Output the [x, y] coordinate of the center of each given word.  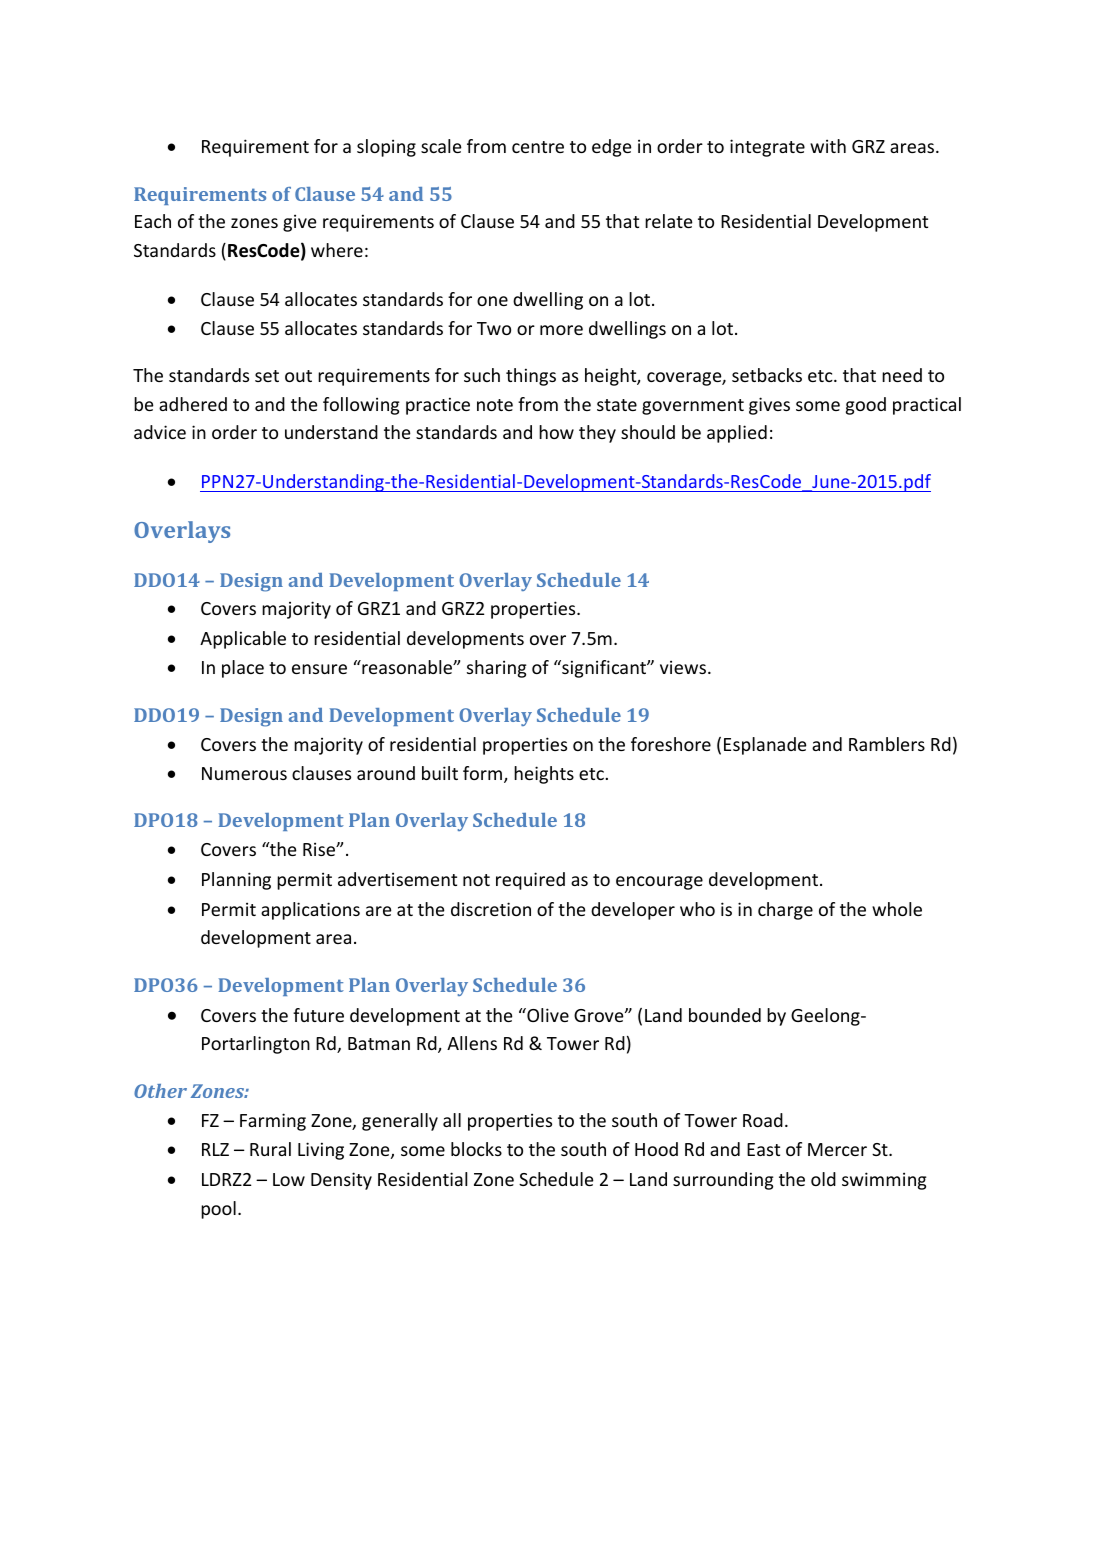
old [823, 1179]
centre [538, 147]
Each [153, 221]
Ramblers [887, 744]
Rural [270, 1149]
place [243, 669]
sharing [497, 669]
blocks [476, 1149]
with [828, 146]
